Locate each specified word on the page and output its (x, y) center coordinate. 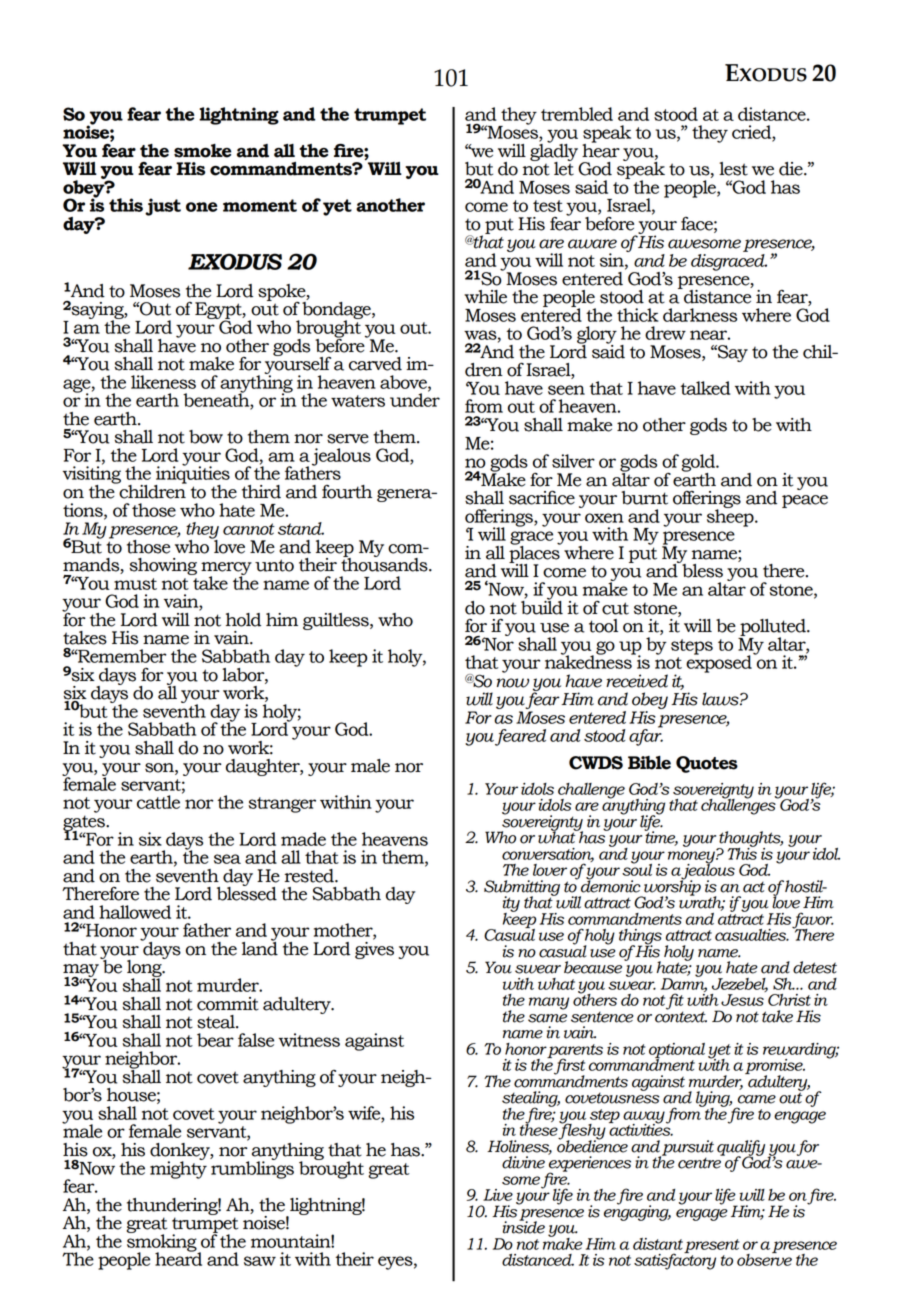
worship (671, 888)
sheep (731, 517)
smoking (163, 1243)
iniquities (192, 475)
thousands (385, 564)
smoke (202, 151)
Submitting (522, 889)
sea (227, 859)
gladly (554, 152)
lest (733, 169)
